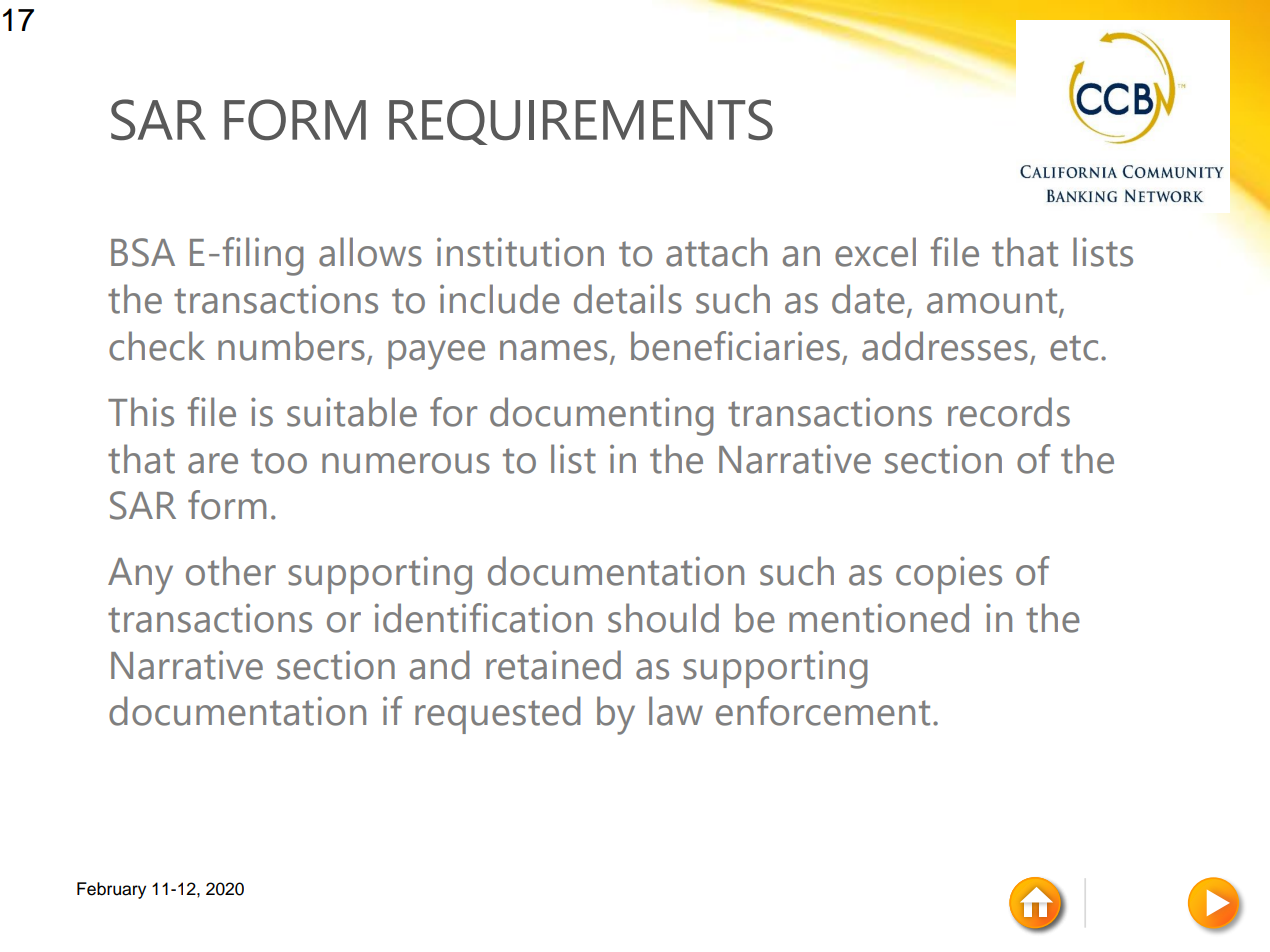  What do you see at coordinates (823, 711) in the screenshot?
I see `enforcement` at bounding box center [823, 711].
